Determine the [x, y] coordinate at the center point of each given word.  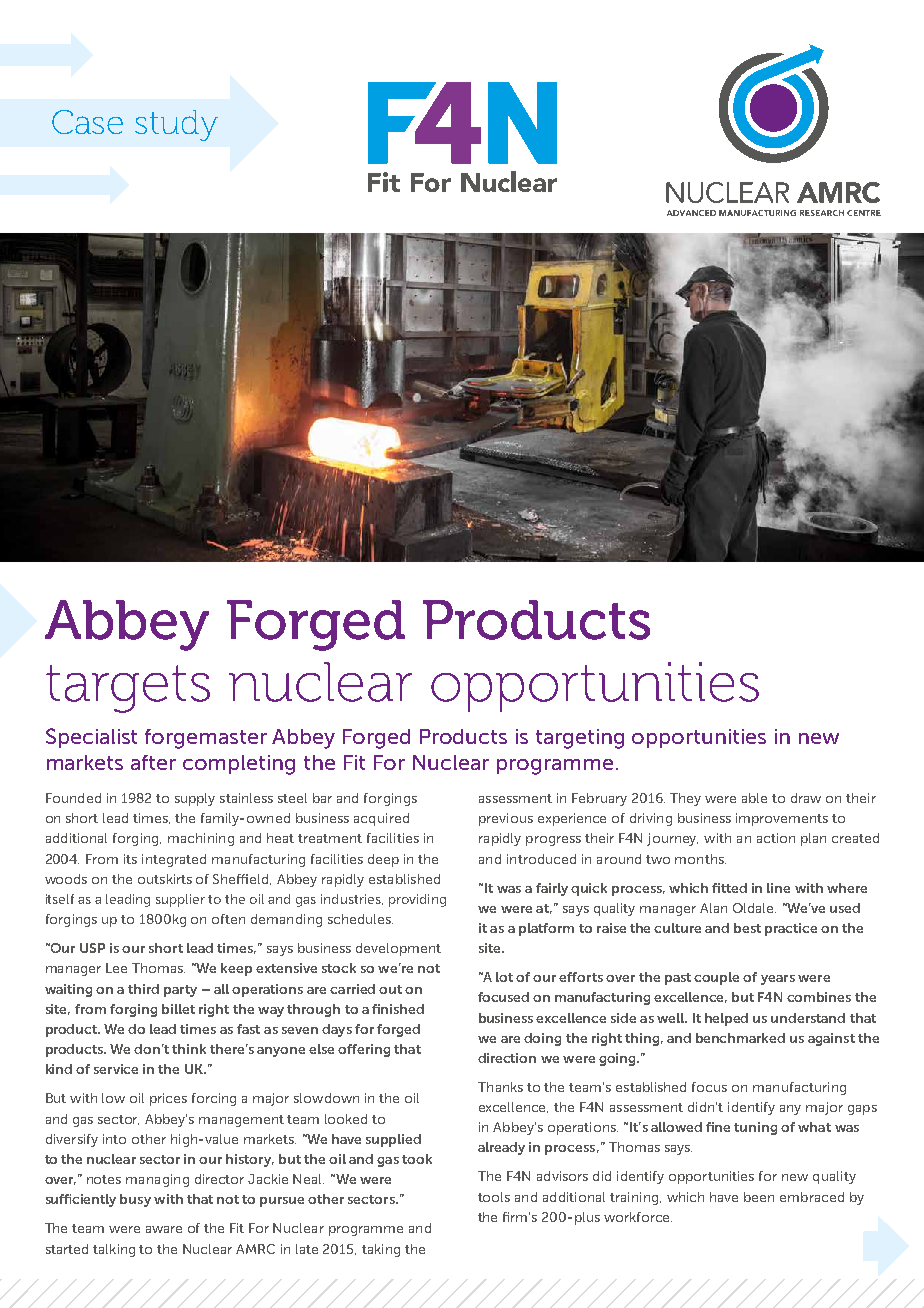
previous [506, 819]
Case [87, 122]
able [754, 798]
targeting [580, 739]
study [176, 125]
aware [164, 1229]
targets [128, 689]
